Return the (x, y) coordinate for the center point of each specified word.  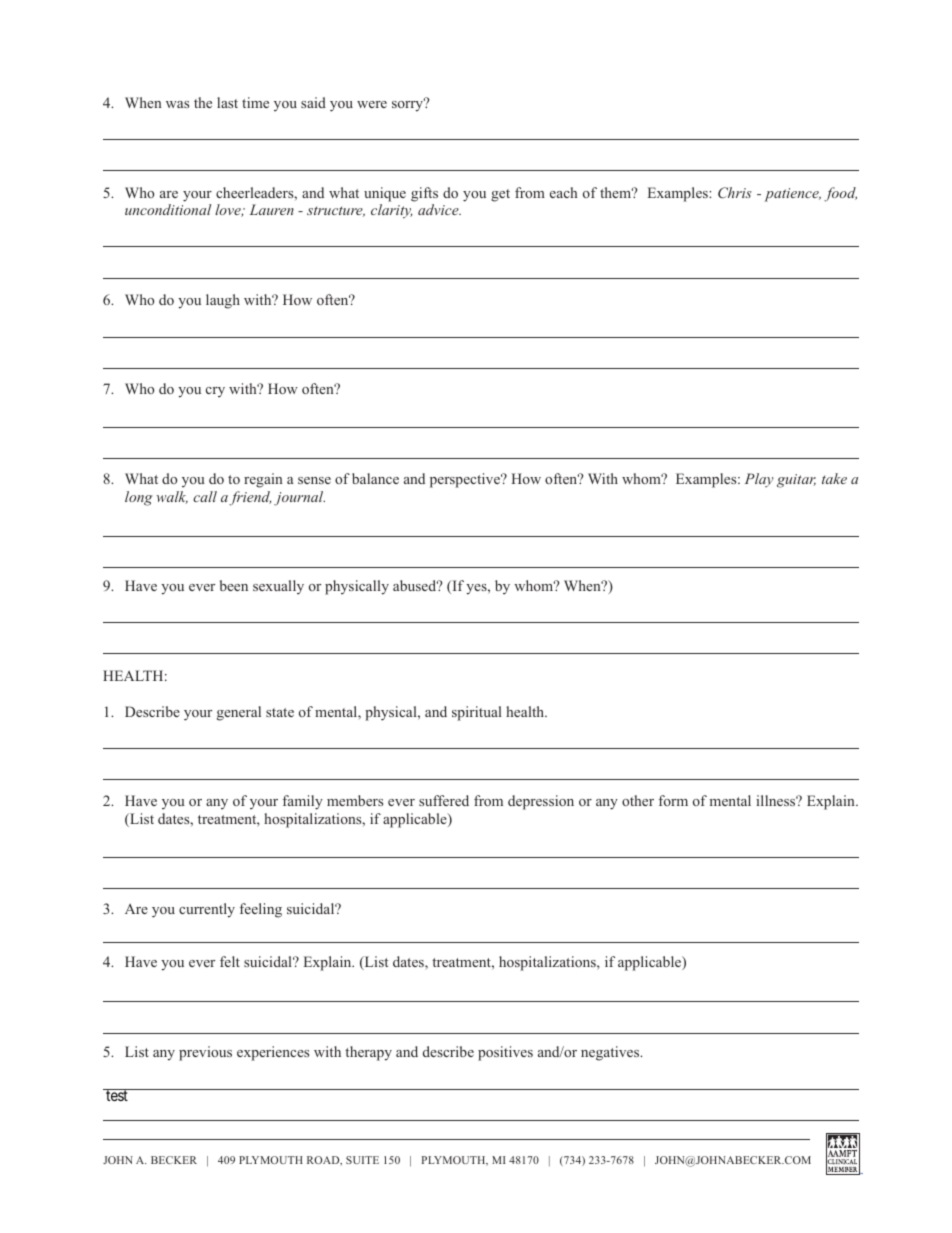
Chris (735, 193)
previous (205, 1053)
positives (505, 1053)
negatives (611, 1053)
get (500, 195)
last (227, 102)
